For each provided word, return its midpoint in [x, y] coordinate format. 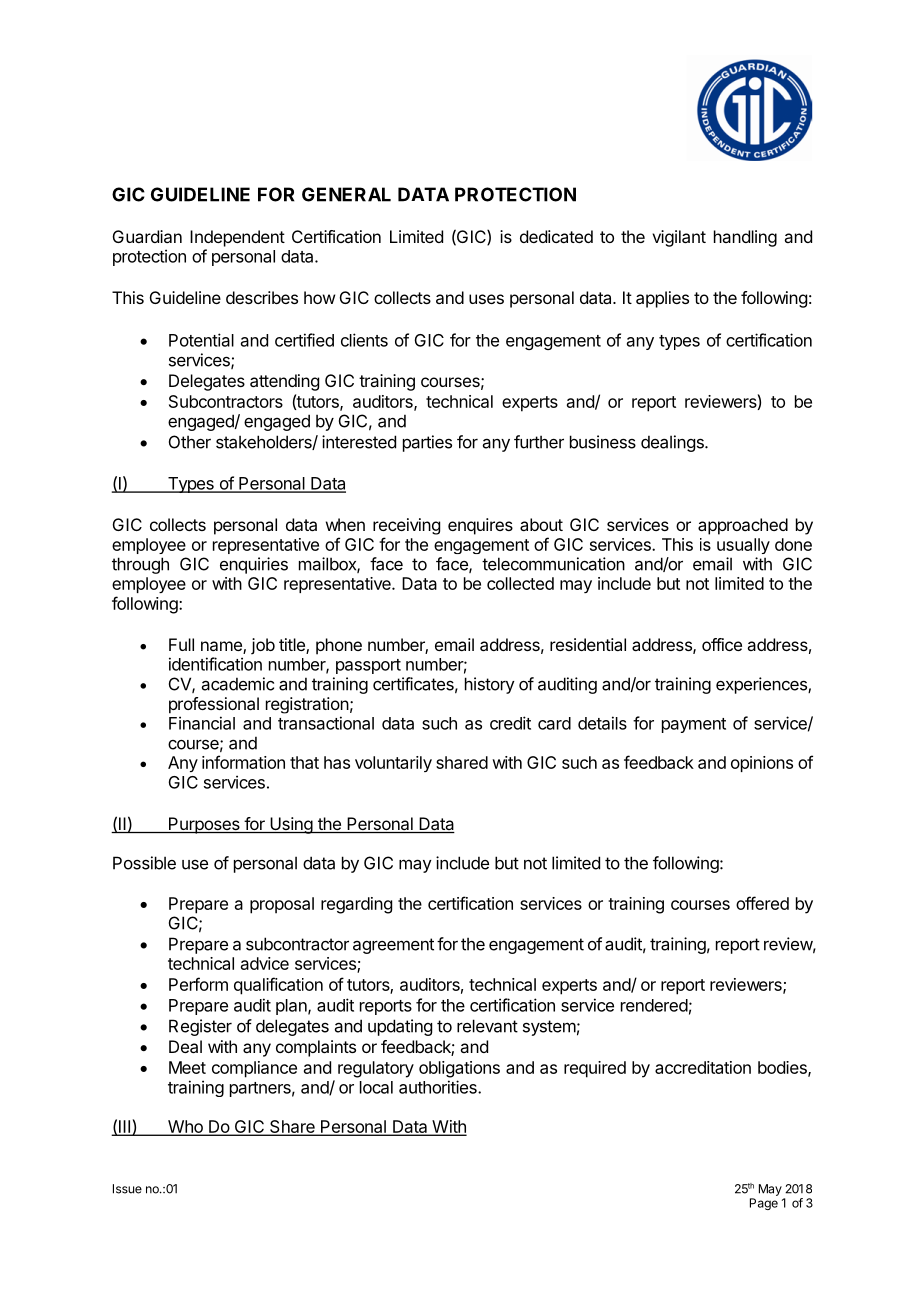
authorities [439, 1087]
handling [745, 238]
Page [764, 1204]
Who [185, 1127]
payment [694, 725]
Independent [237, 238]
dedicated [556, 236]
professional [214, 705]
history [490, 685]
